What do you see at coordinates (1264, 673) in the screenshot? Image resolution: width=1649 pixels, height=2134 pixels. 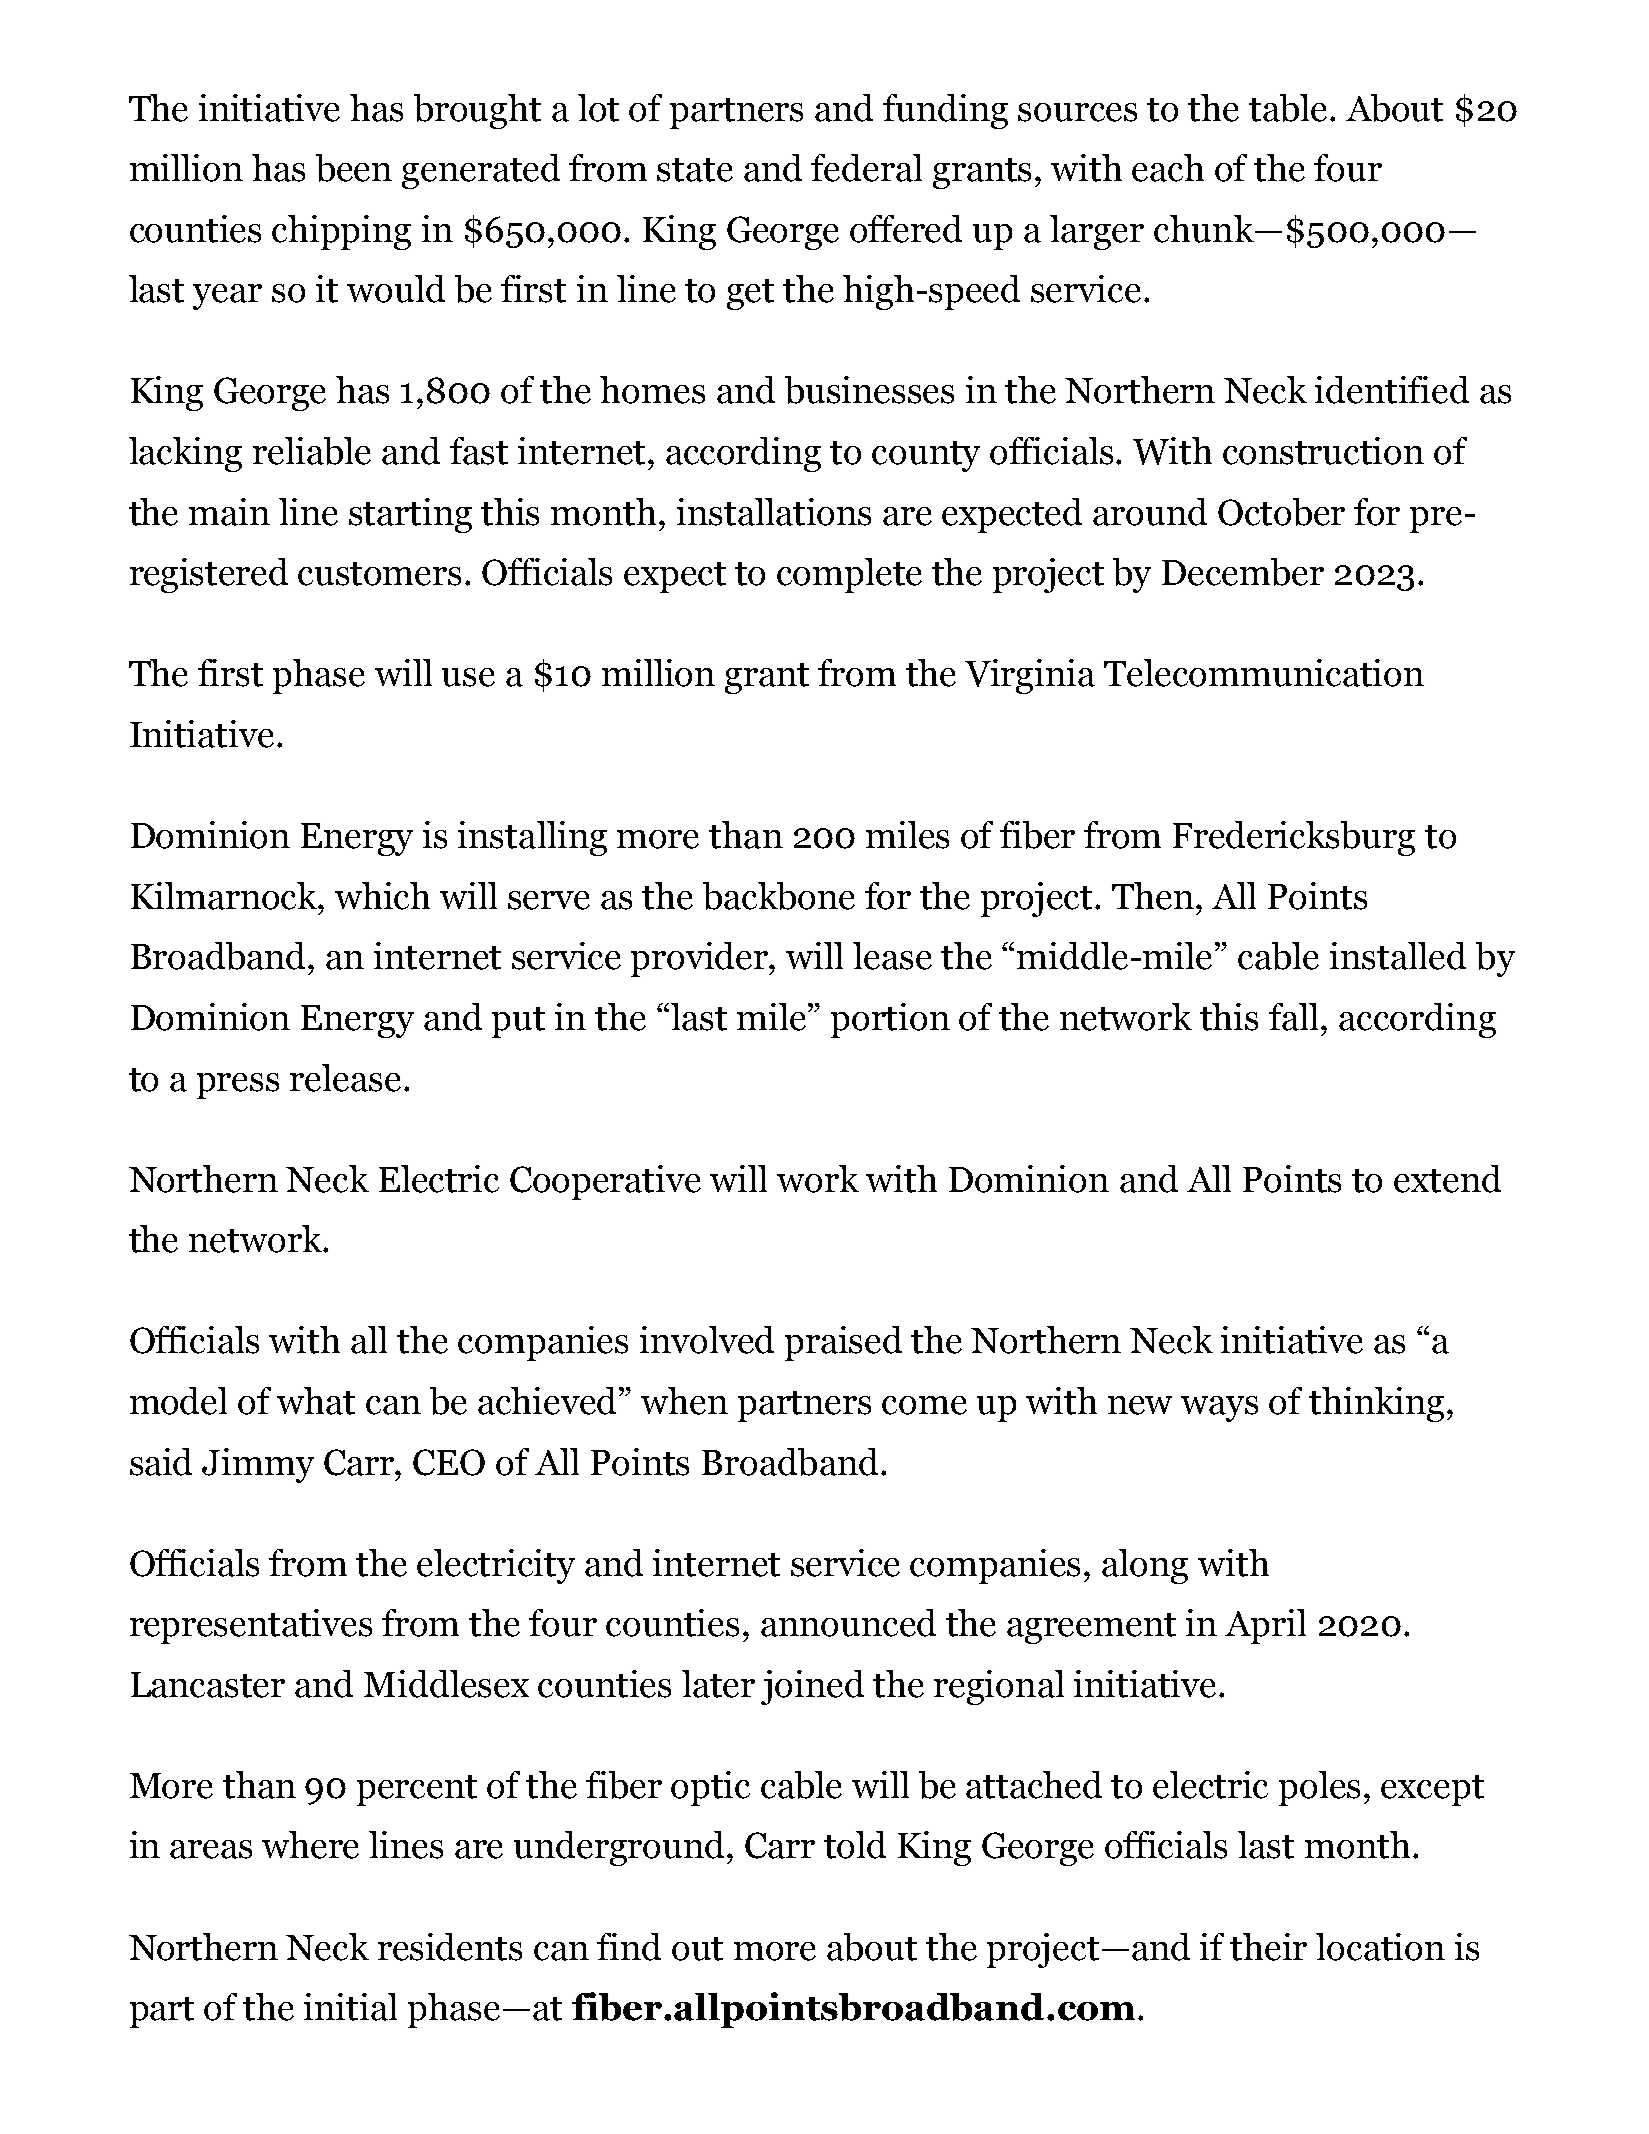 I see `Telecommunication` at bounding box center [1264, 673].
